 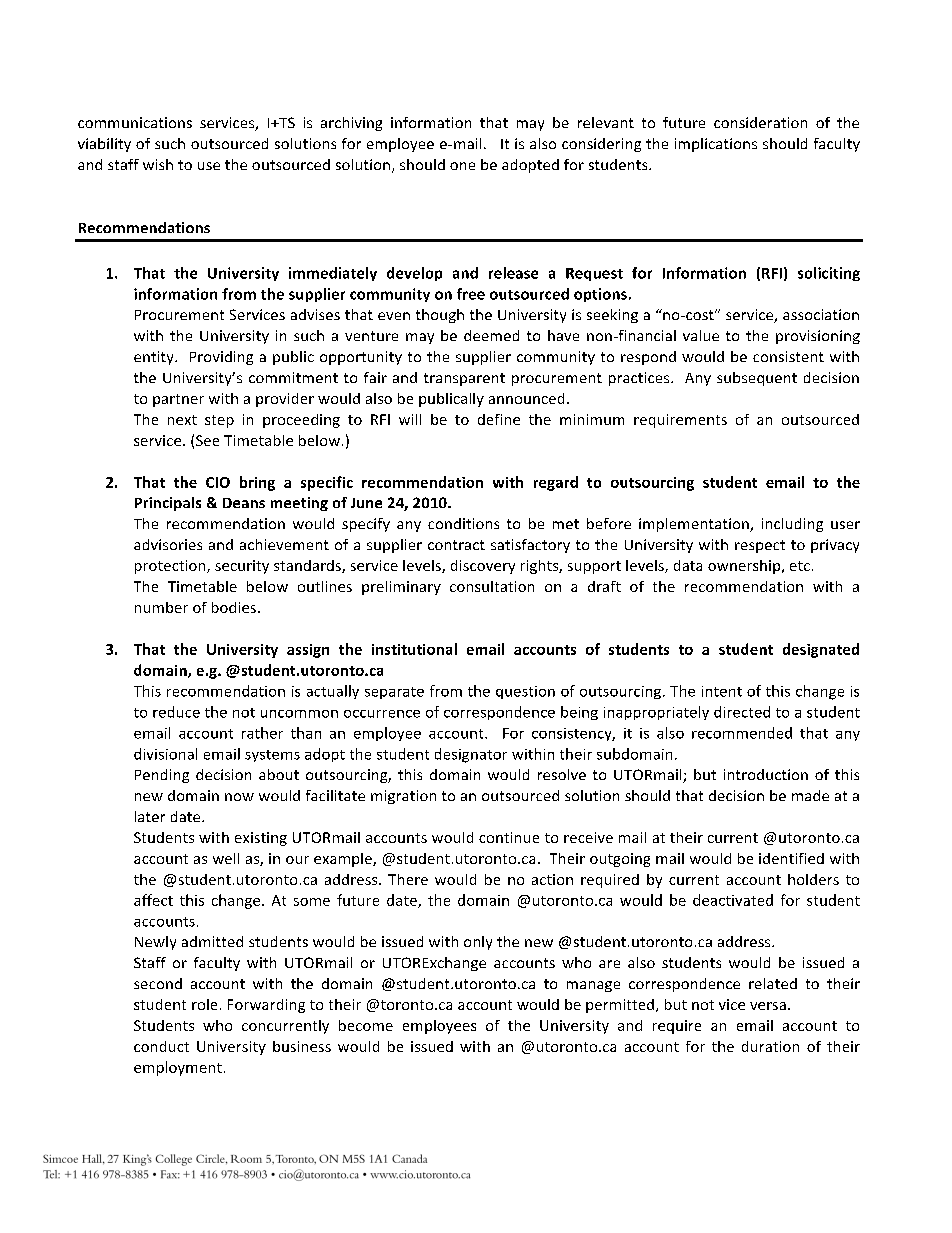 What do you see at coordinates (742, 733) in the image?
I see `recommended` at bounding box center [742, 733].
